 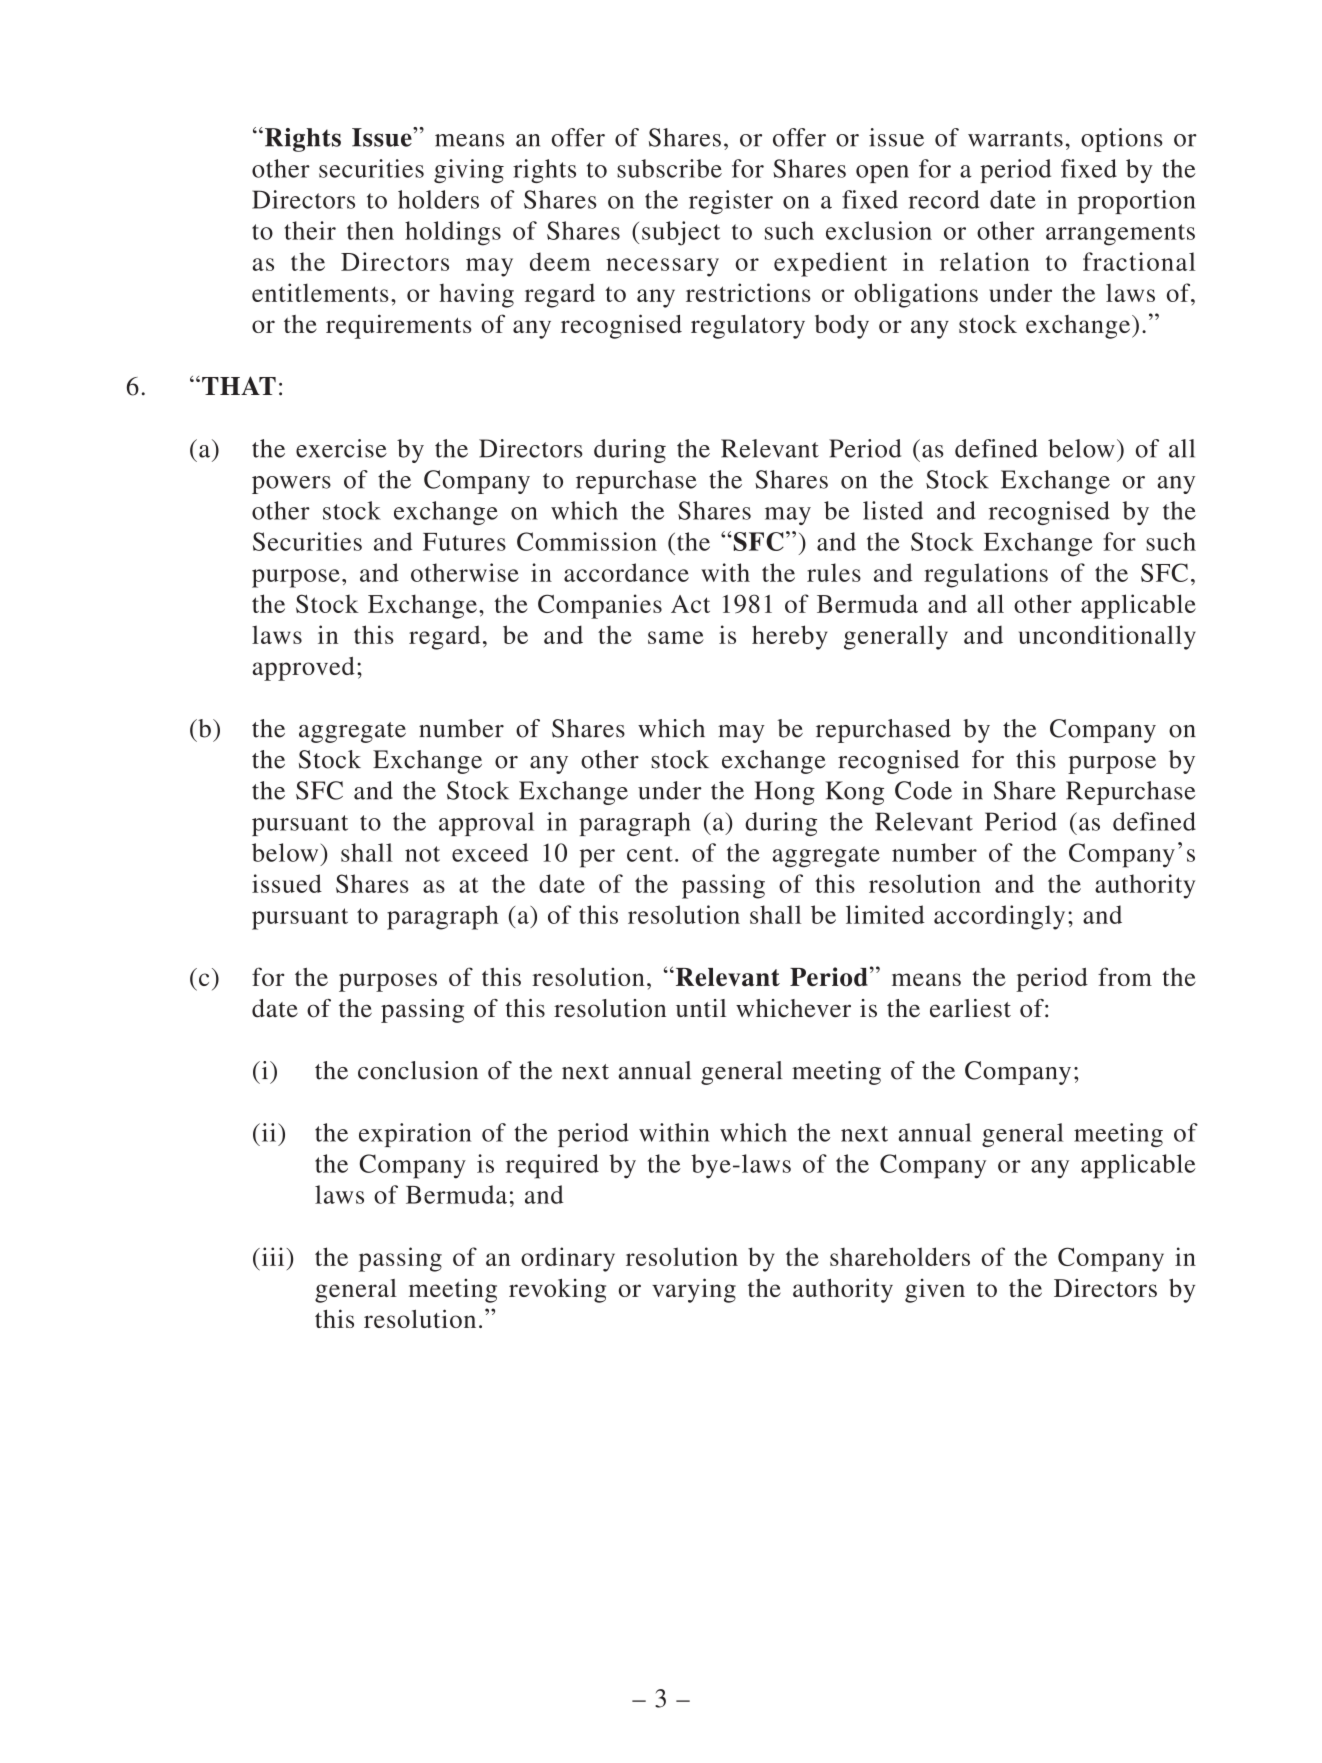 I want to click on cent, so click(x=650, y=854).
